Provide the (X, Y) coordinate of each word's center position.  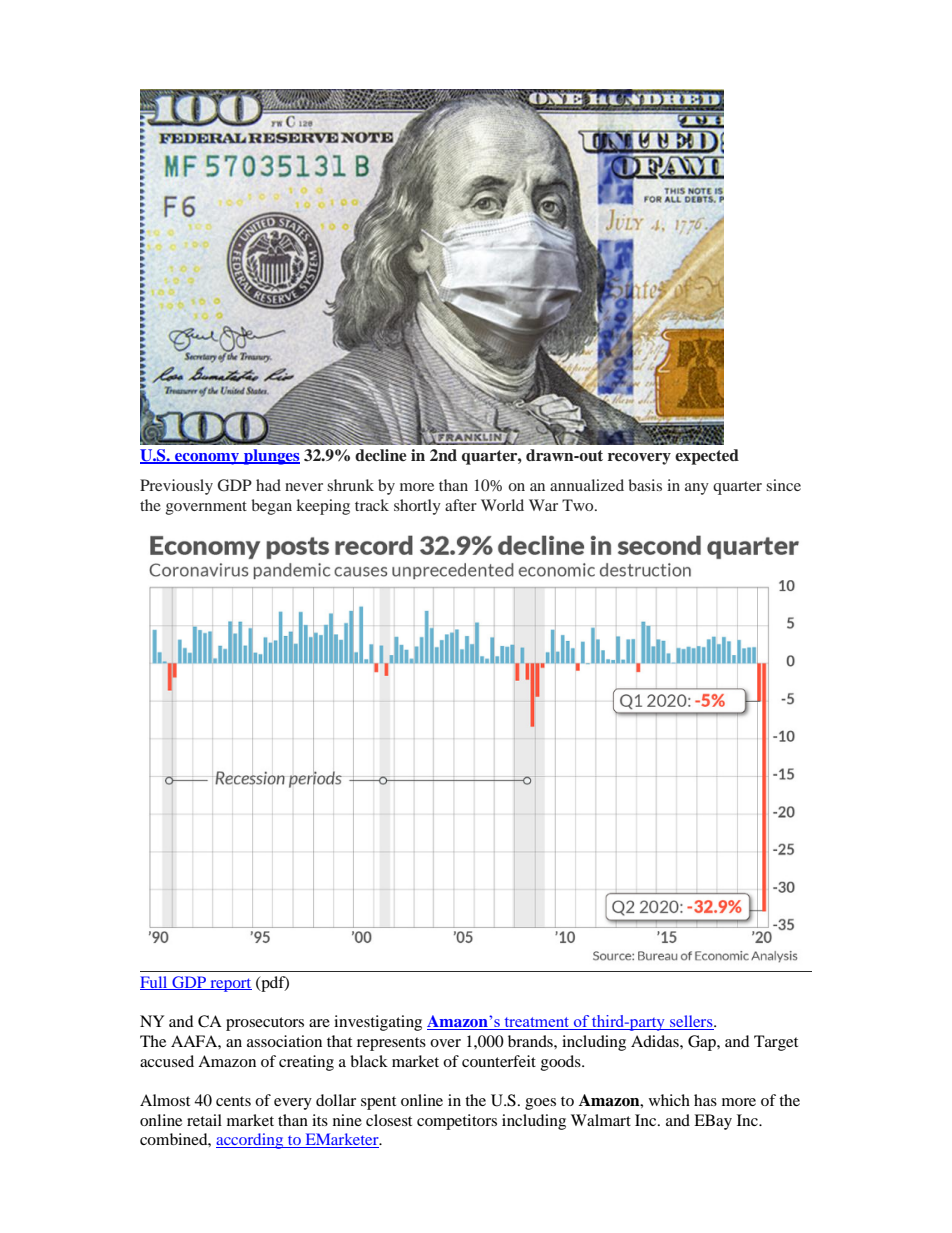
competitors (457, 1122)
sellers (691, 1022)
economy (207, 459)
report (230, 985)
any (697, 489)
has (705, 1100)
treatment (537, 1023)
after (461, 505)
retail (204, 1120)
